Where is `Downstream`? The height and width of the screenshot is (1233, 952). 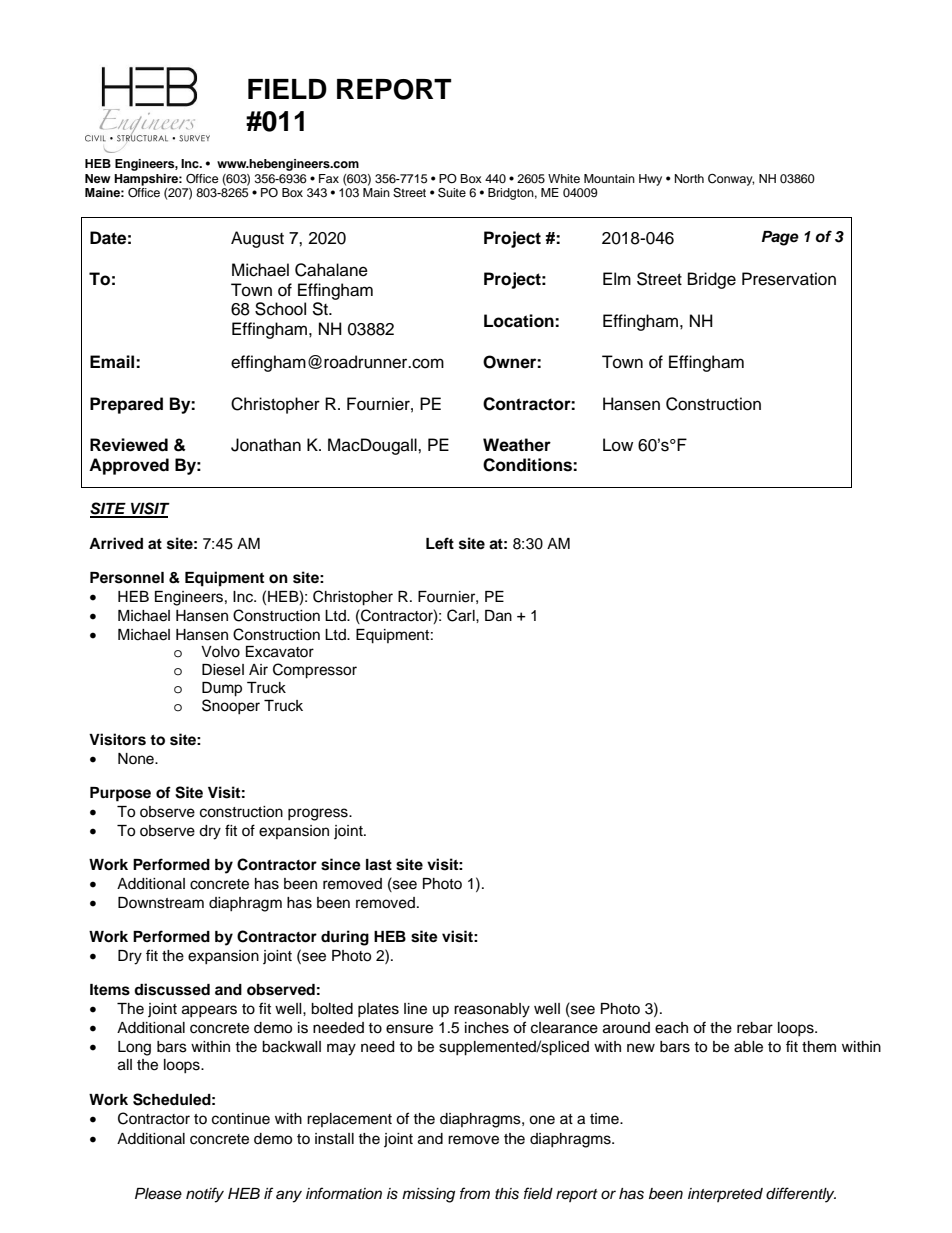 Downstream is located at coordinates (161, 903).
